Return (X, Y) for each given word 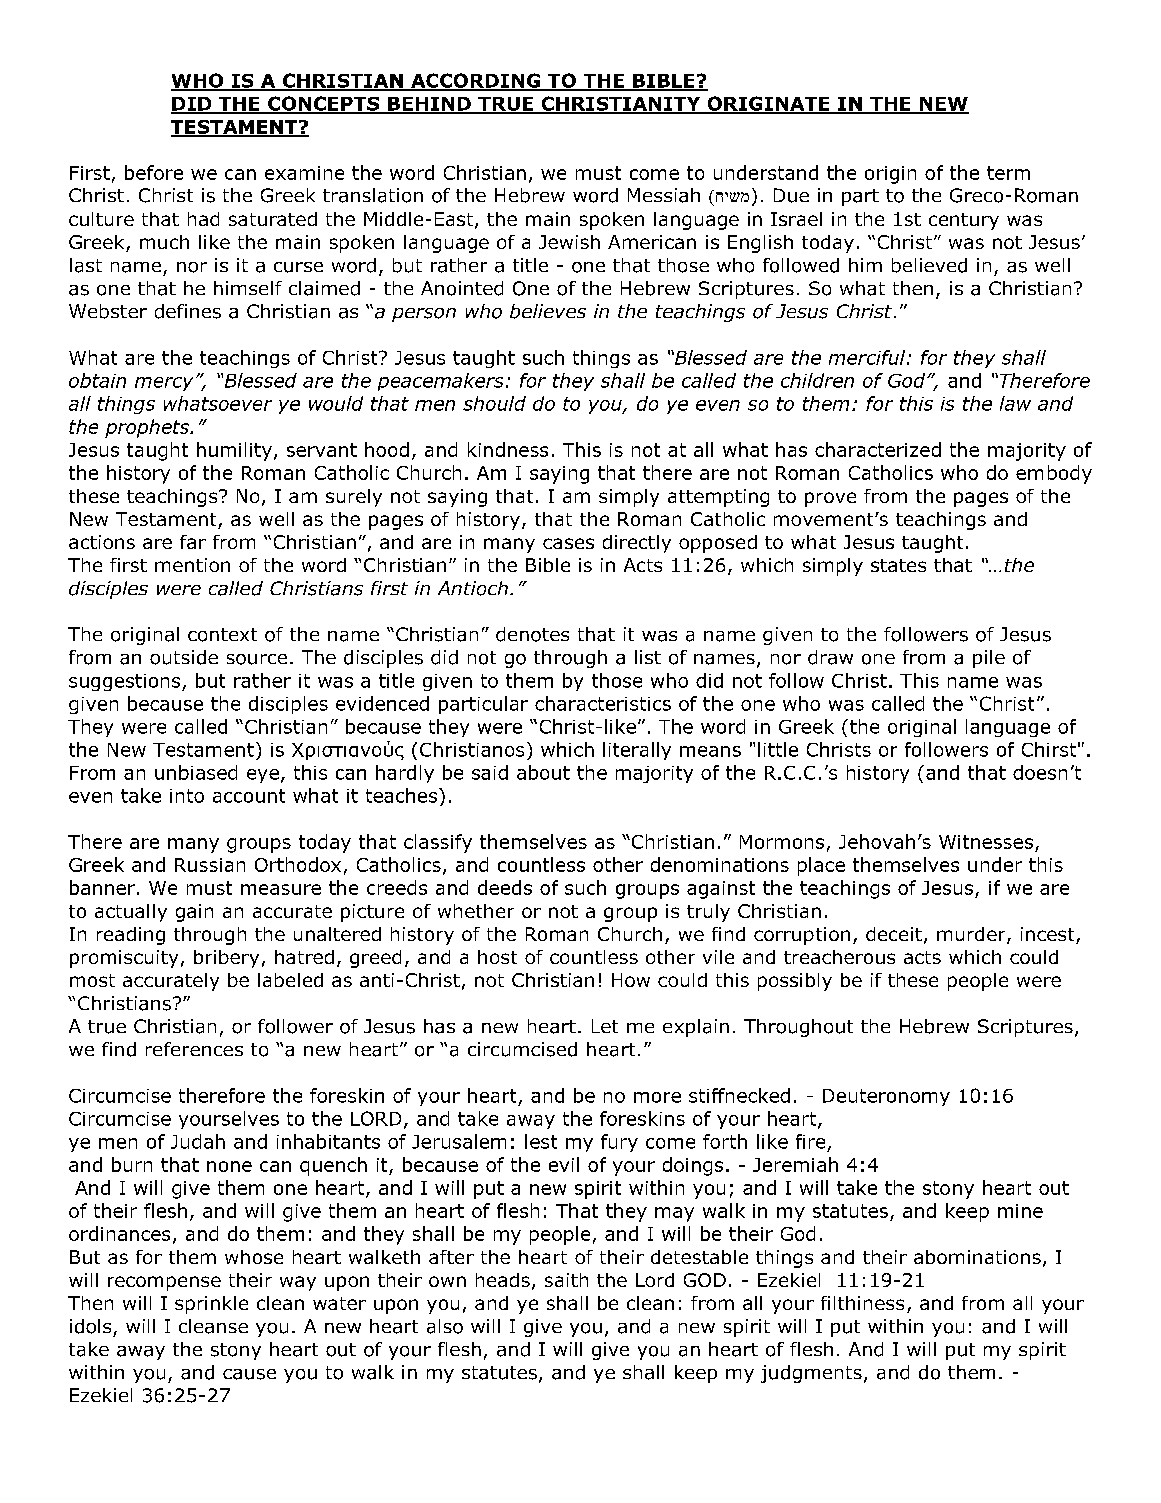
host (497, 957)
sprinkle (211, 1305)
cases (568, 543)
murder (972, 935)
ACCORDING (475, 81)
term (1008, 173)
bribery (226, 959)
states (898, 565)
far (193, 542)
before (154, 172)
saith (566, 1280)
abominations (977, 1257)
